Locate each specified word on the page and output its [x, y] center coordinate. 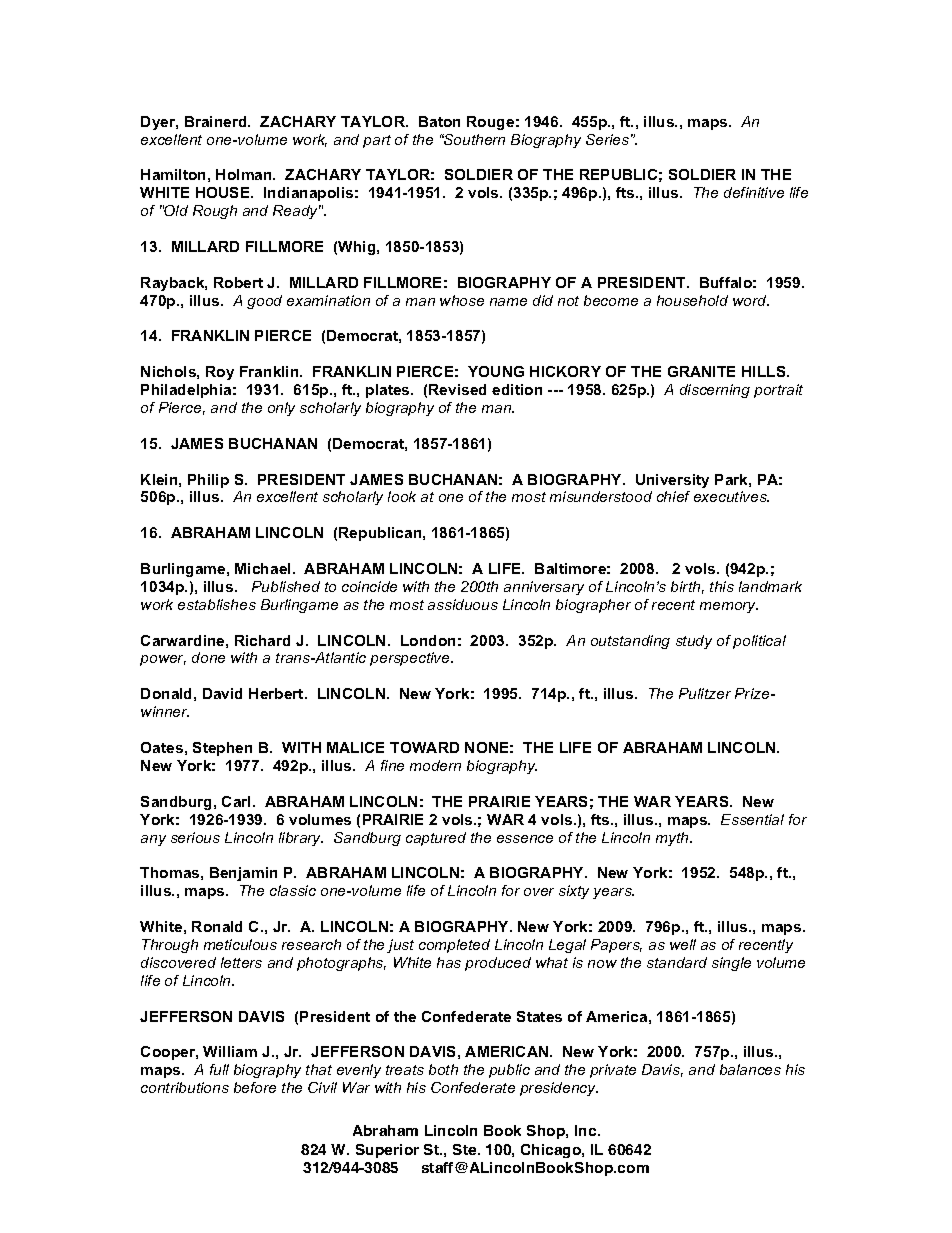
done [208, 657]
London [428, 640]
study [694, 642]
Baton [439, 121]
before [255, 1087]
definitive [754, 192]
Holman [245, 174]
